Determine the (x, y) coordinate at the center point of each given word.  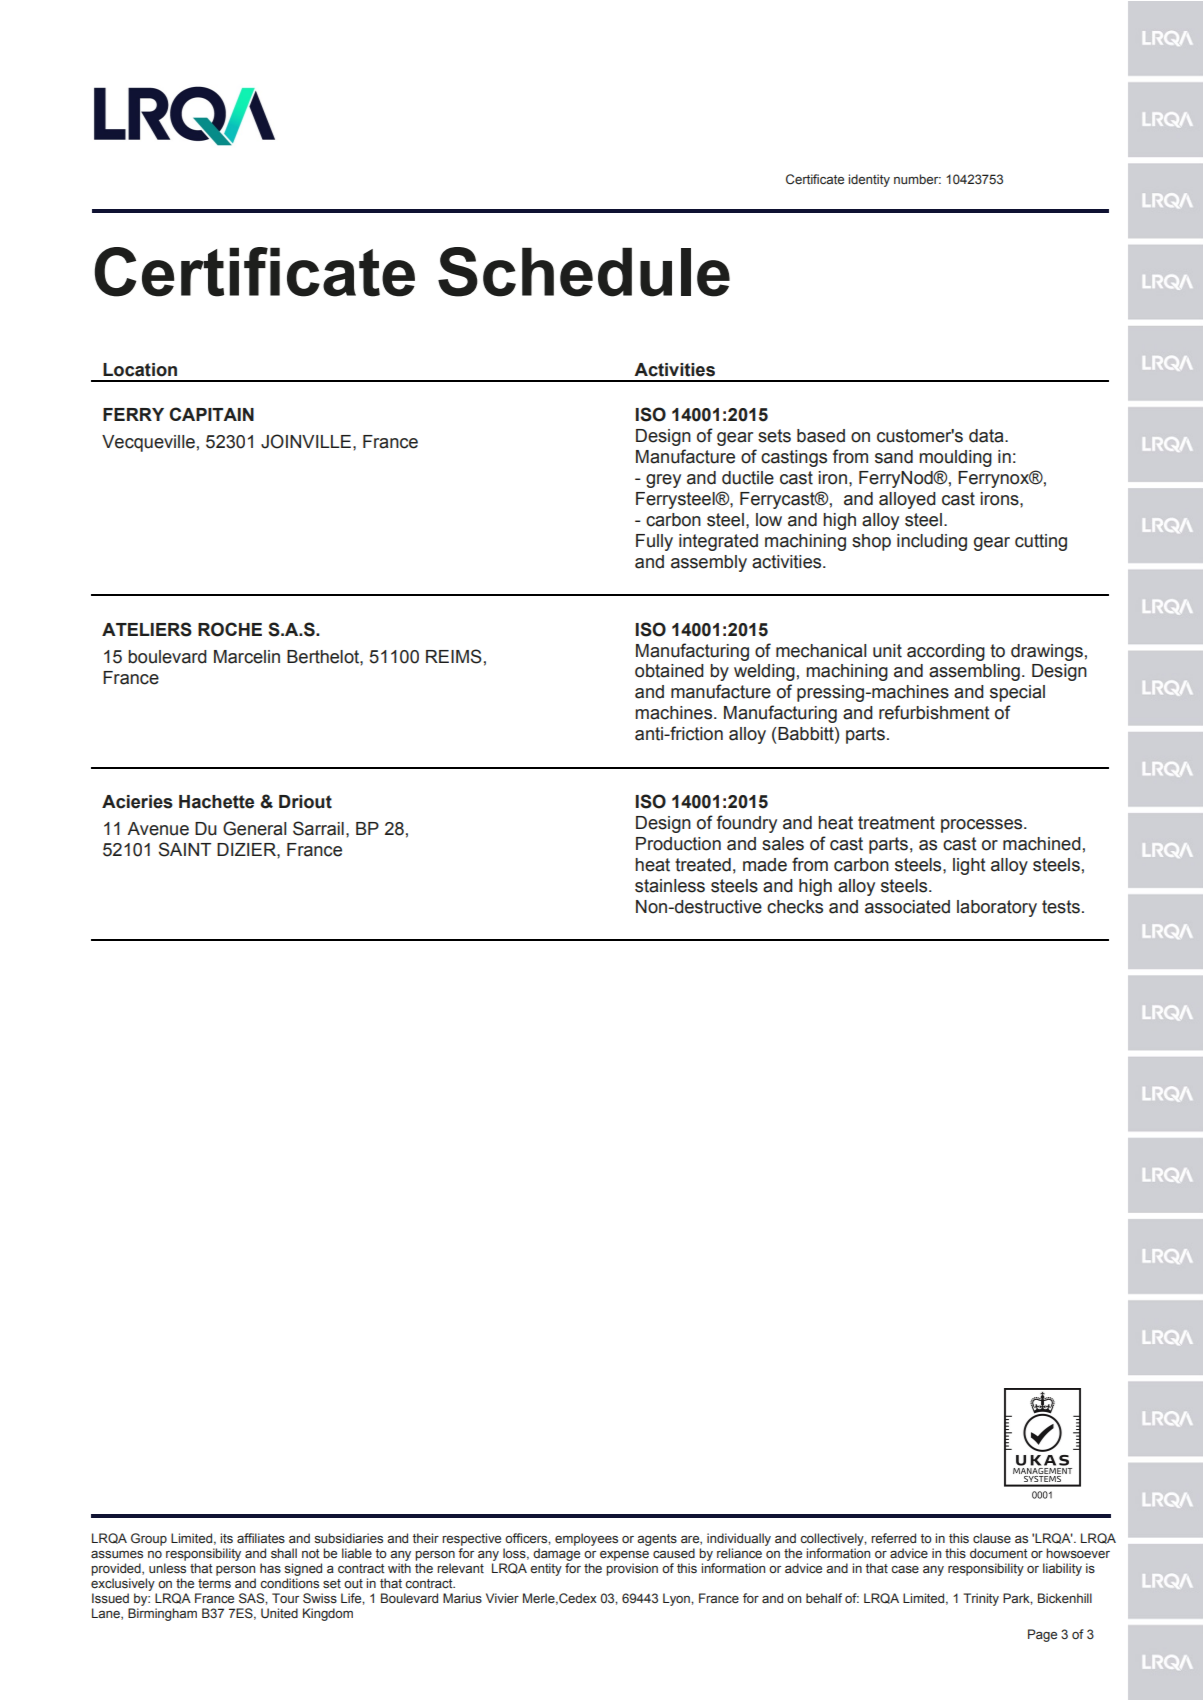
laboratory (997, 908)
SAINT (185, 849)
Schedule (584, 272)
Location (140, 370)
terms (214, 1583)
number (917, 179)
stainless (670, 886)
